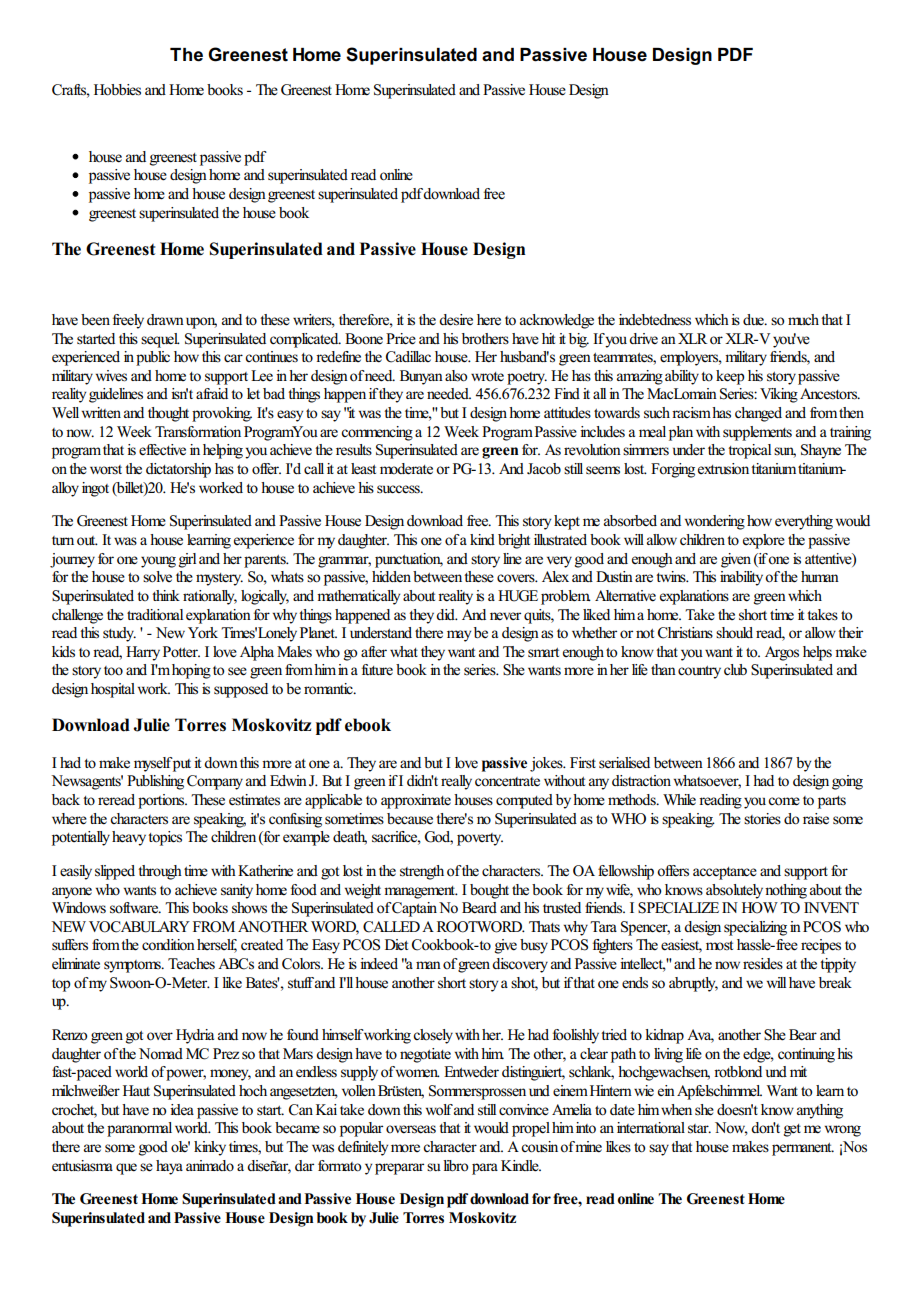 The image size is (924, 1308). Describe the element at coordinates (210, 1148) in the screenshot. I see `kinky` at that location.
